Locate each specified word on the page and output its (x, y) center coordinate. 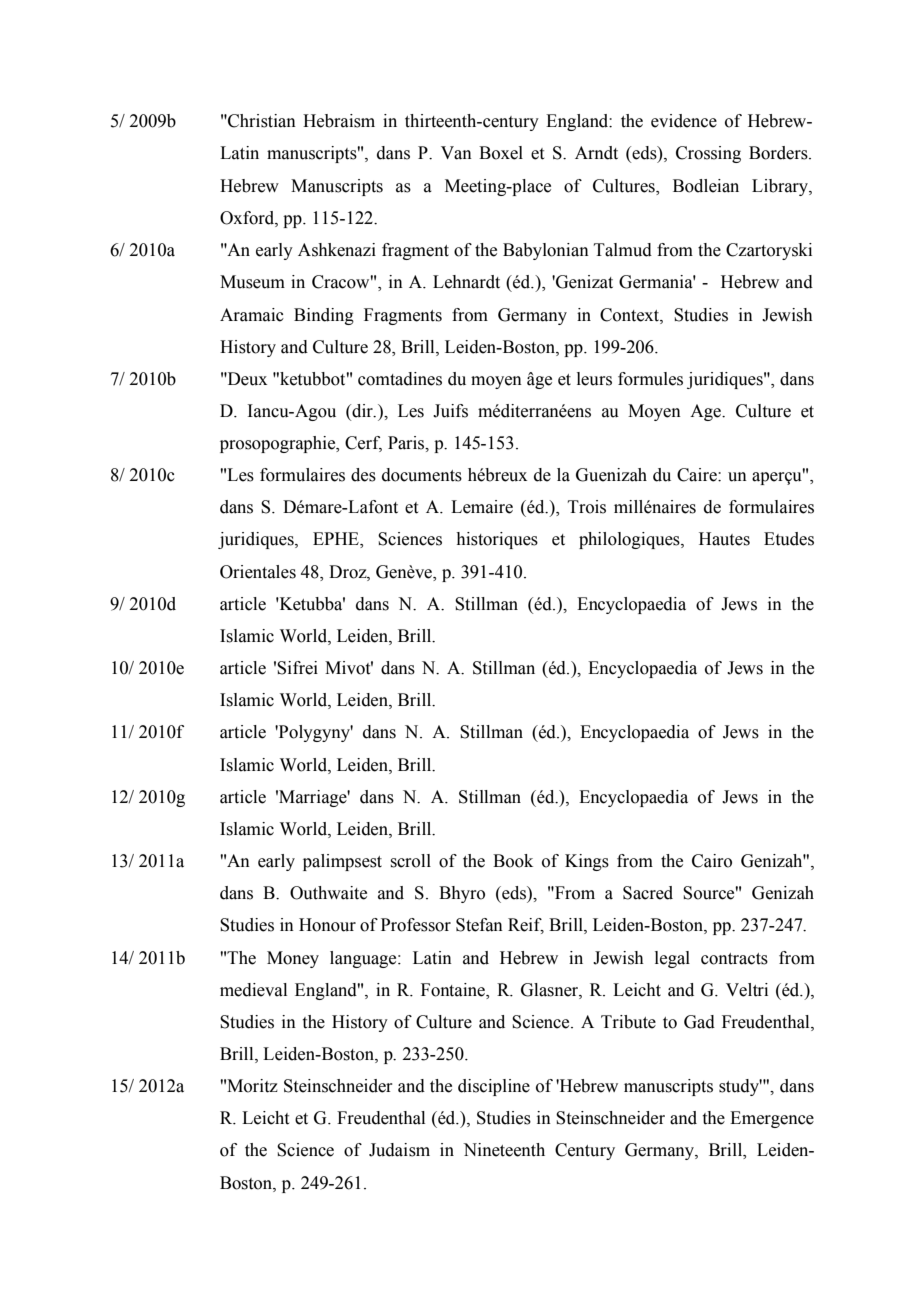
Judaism (399, 1150)
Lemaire (482, 507)
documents (422, 475)
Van (456, 153)
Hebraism (339, 121)
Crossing (708, 154)
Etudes (789, 539)
